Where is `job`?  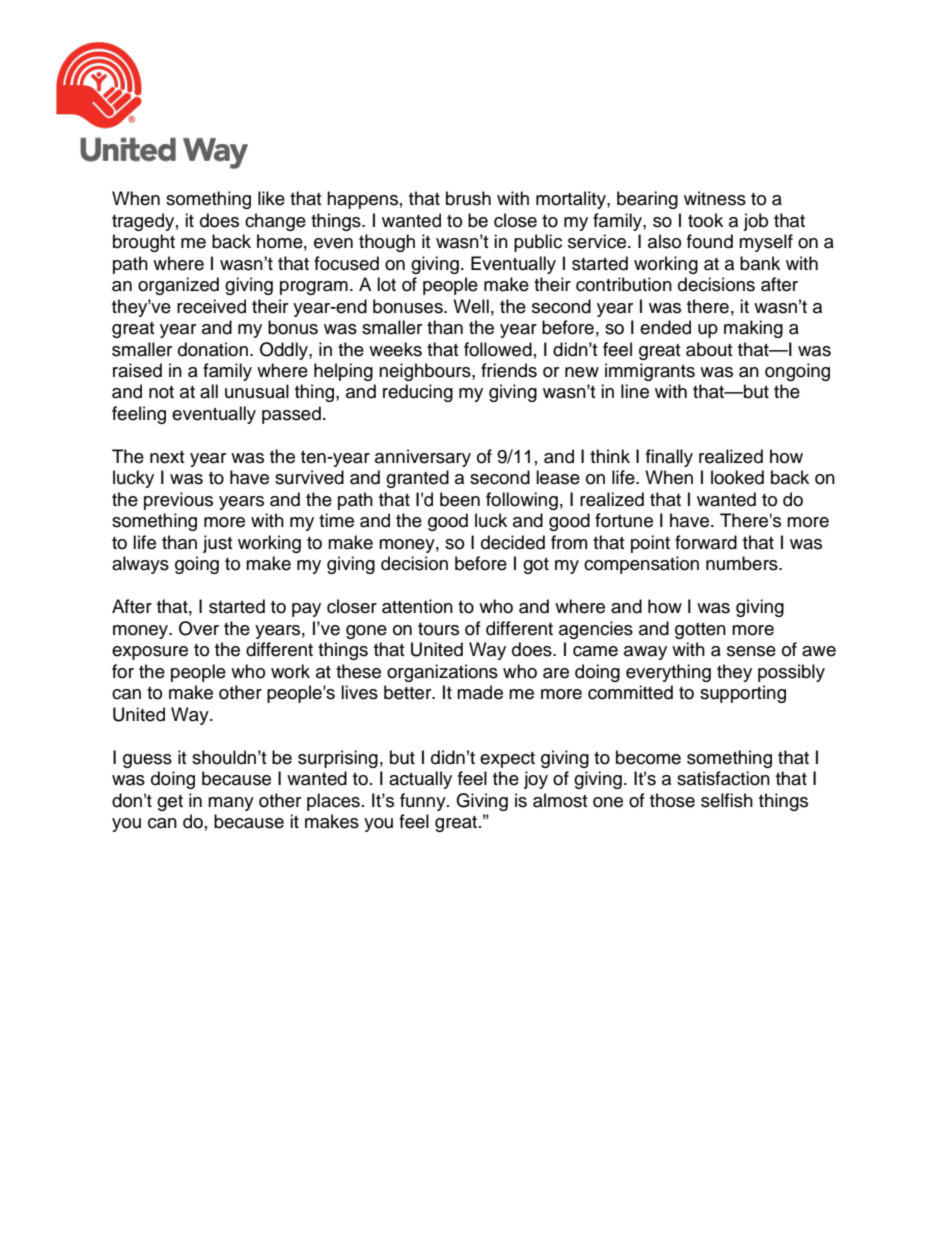 job is located at coordinates (755, 222).
